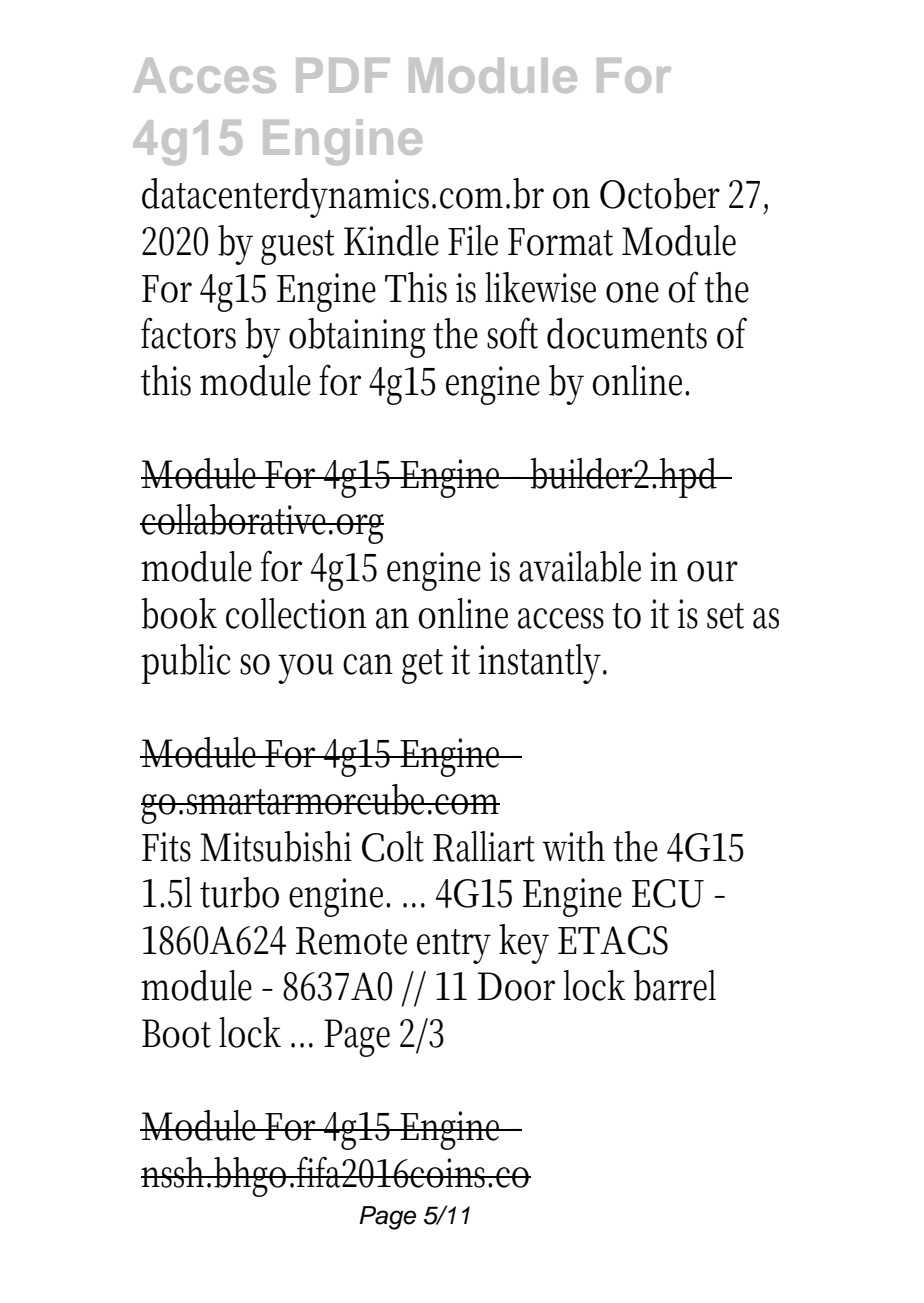  I want to click on entry, so click(454, 946).
